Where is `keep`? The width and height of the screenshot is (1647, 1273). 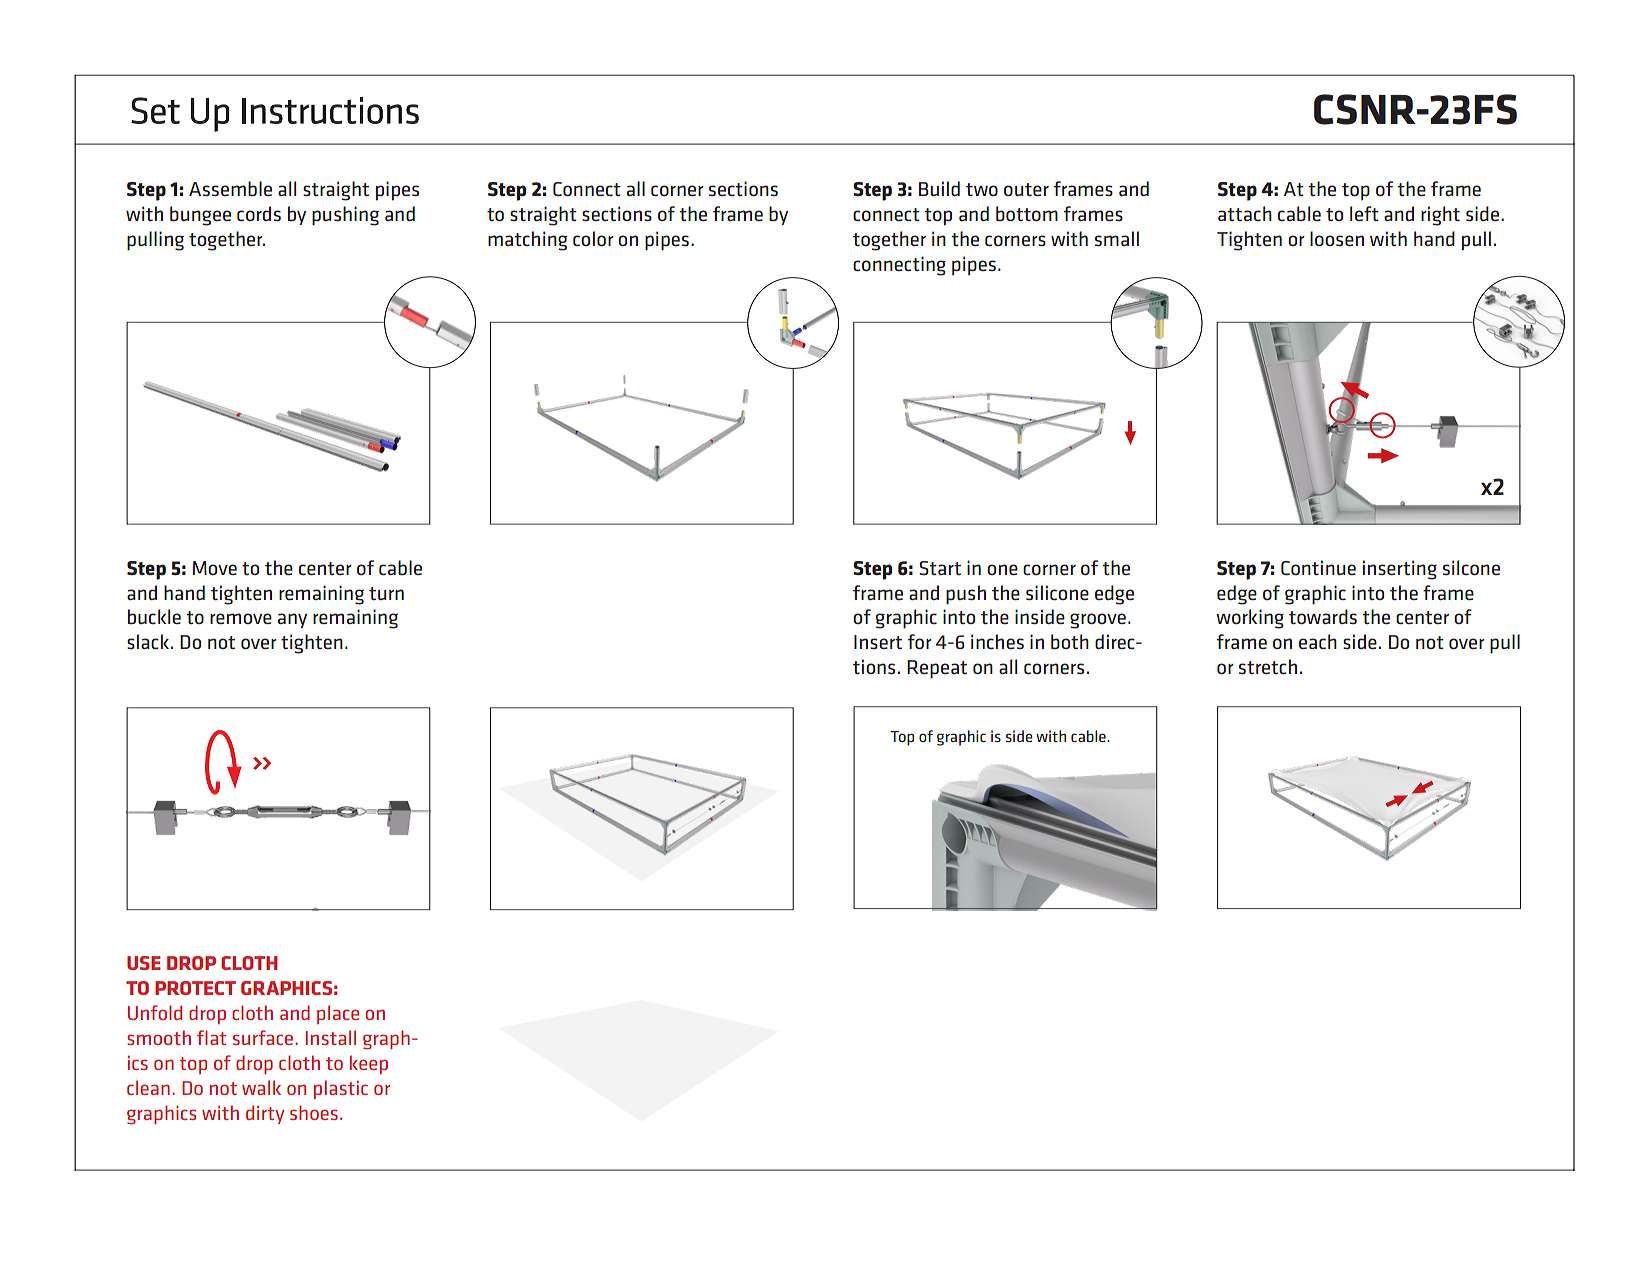 keep is located at coordinates (369, 1064).
